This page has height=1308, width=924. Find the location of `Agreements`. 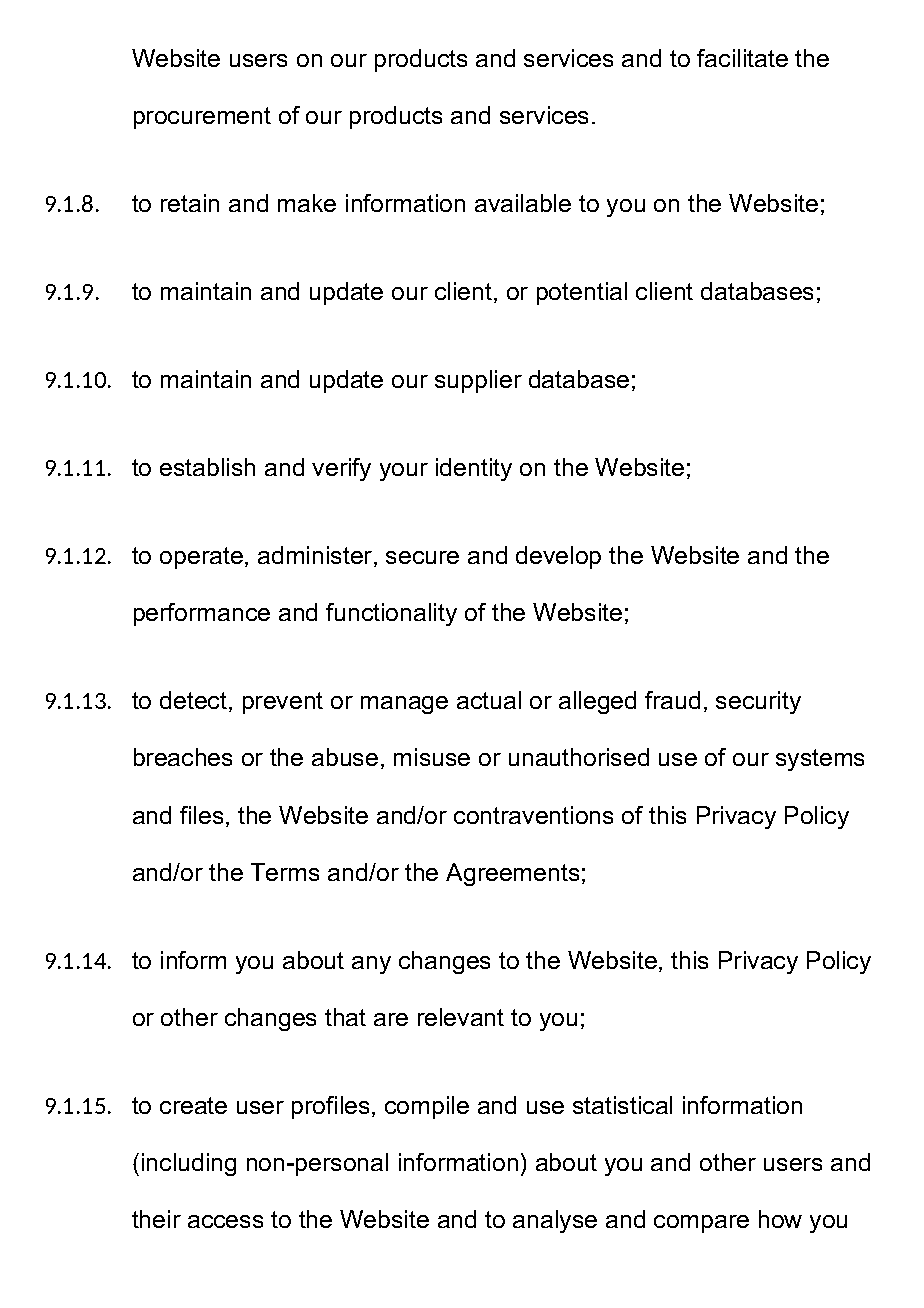

Agreements is located at coordinates (512, 874).
